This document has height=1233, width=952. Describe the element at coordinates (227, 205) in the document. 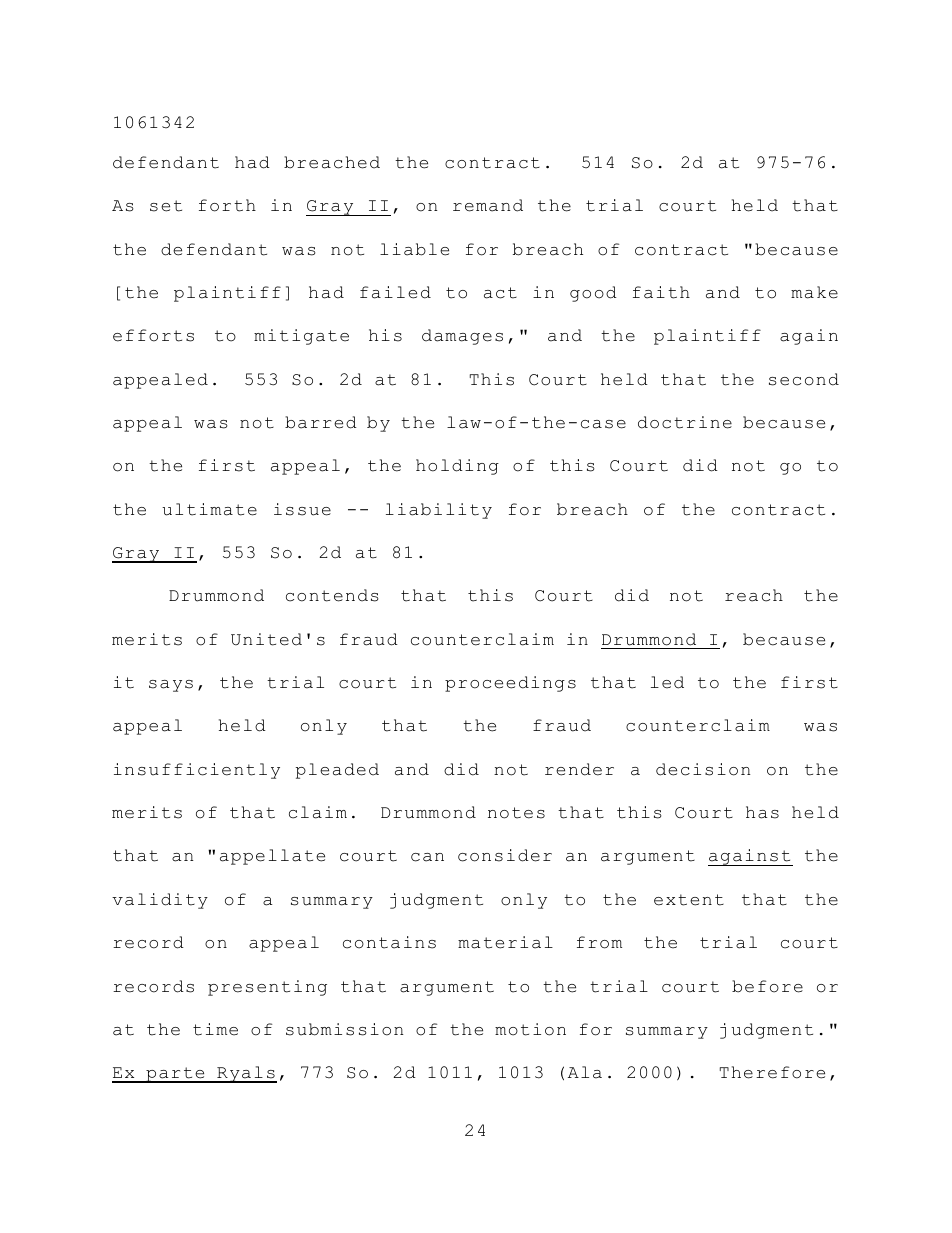

I see `forth` at that location.
